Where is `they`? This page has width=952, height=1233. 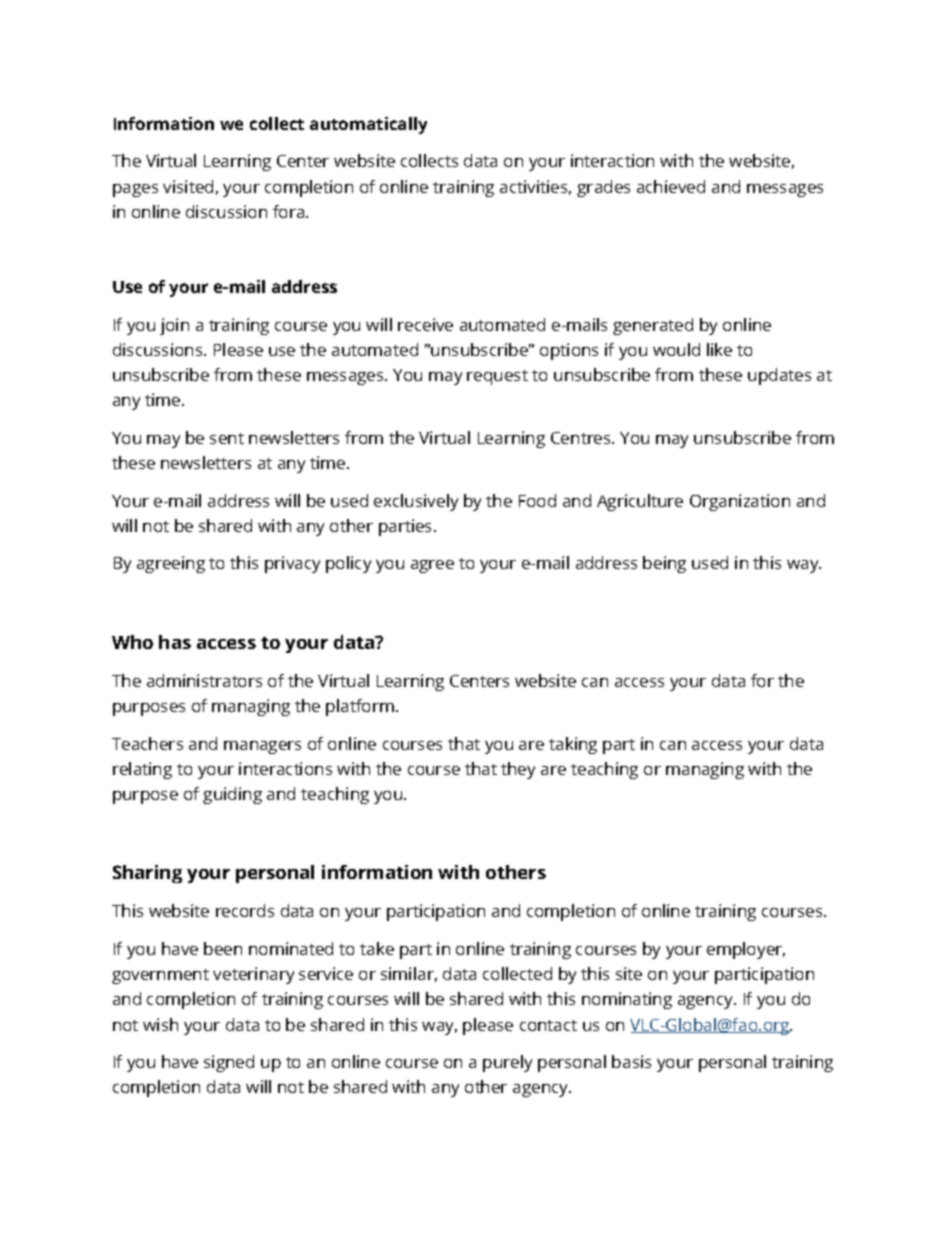 they is located at coordinates (518, 770).
